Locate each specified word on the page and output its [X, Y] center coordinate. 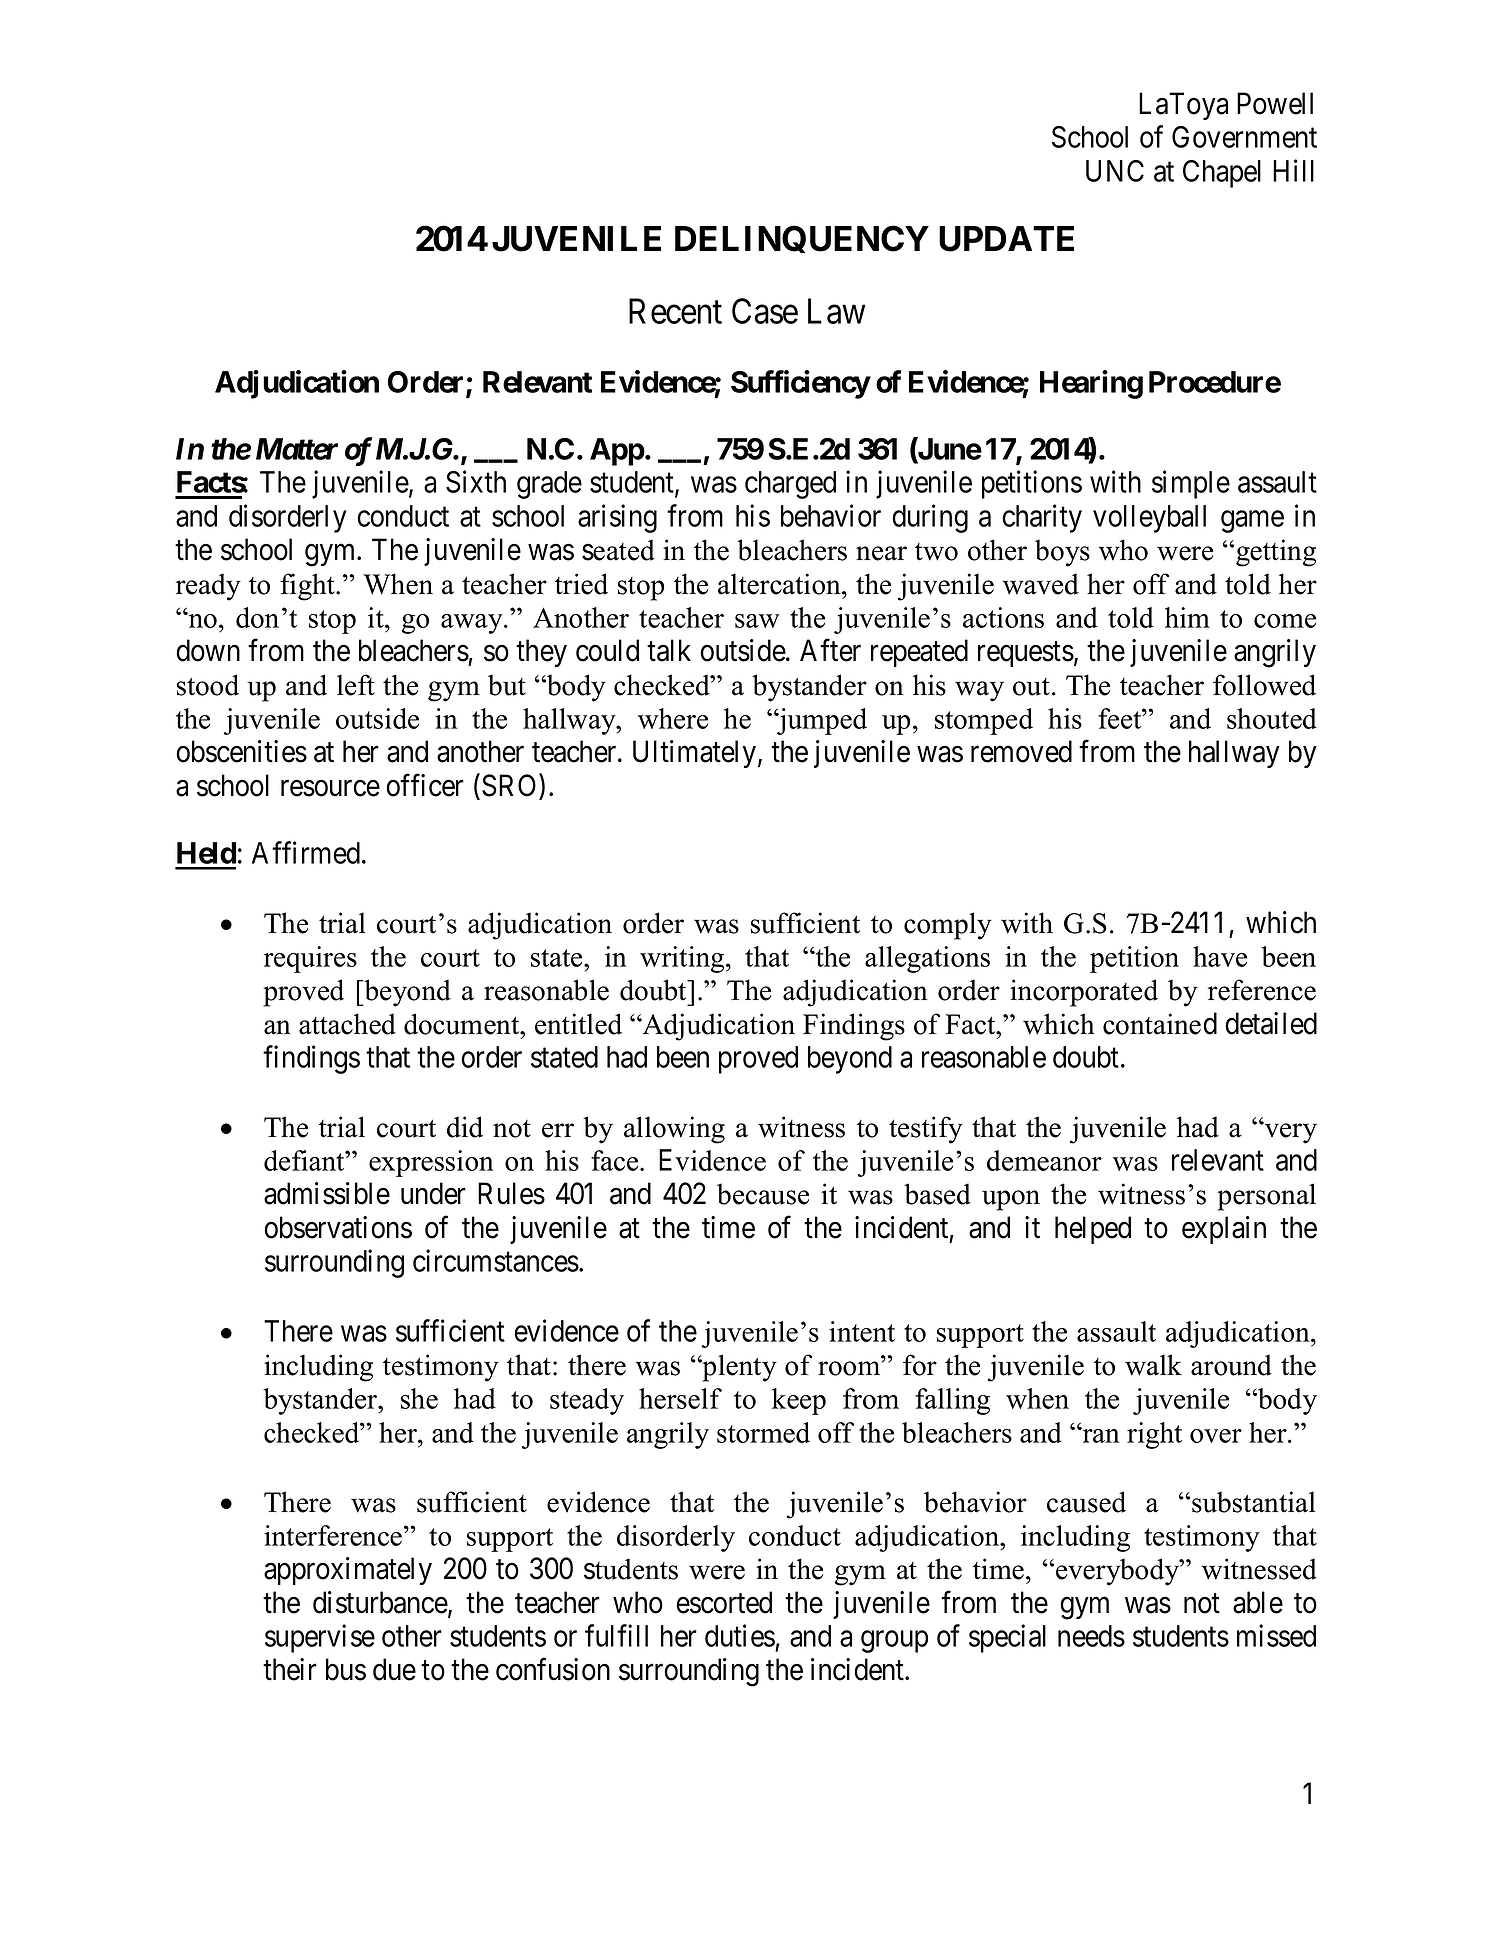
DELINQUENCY [802, 239]
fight [308, 587]
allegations [927, 959]
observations [338, 1227]
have [1220, 956]
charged [790, 485]
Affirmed [306, 852]
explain [1224, 1230]
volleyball [1149, 519]
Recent [675, 311]
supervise [320, 1638]
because [763, 1194]
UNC [1115, 171]
